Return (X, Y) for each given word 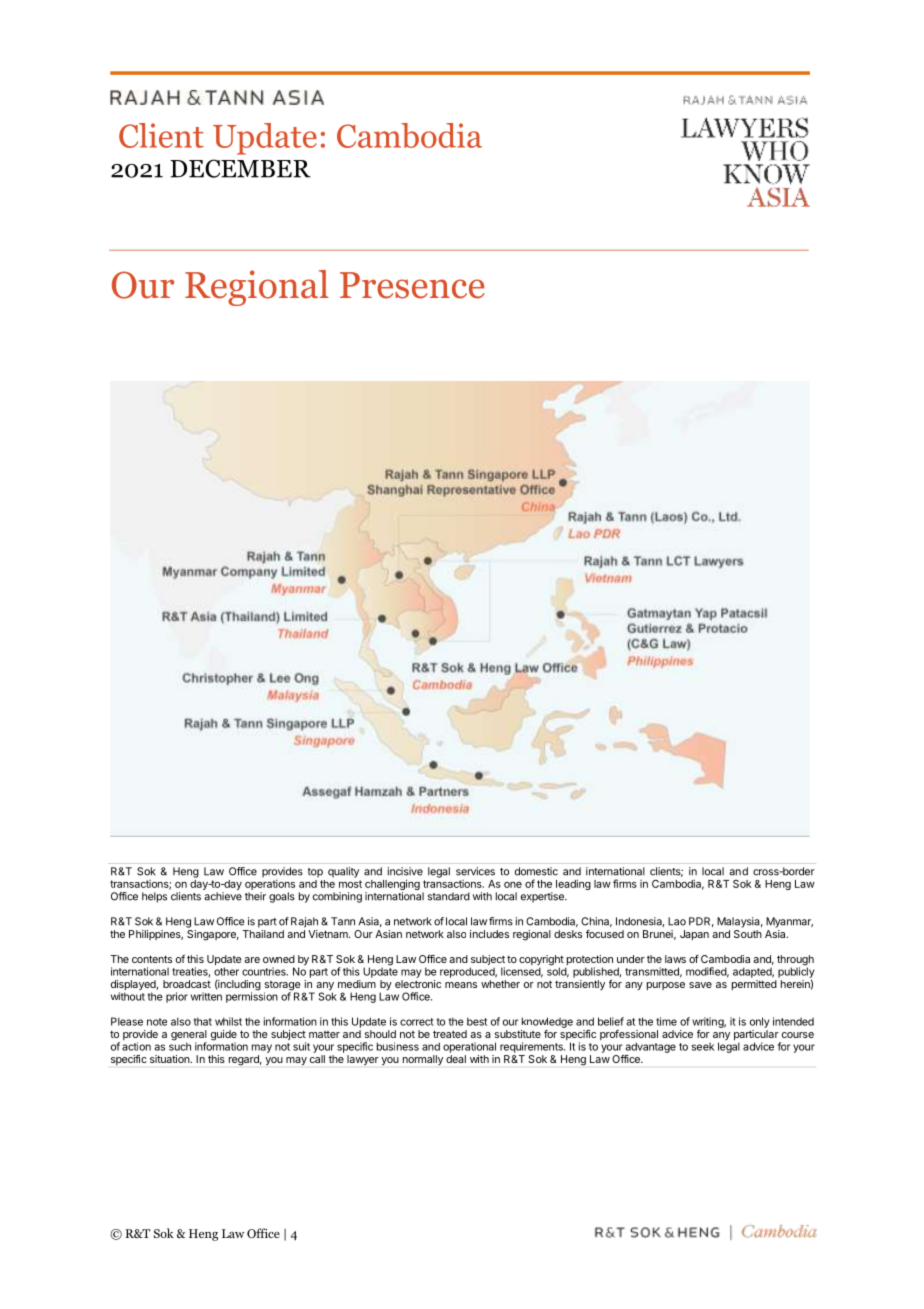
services (475, 871)
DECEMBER (240, 168)
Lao (677, 921)
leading (573, 884)
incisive (405, 871)
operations (270, 884)
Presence (412, 285)
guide (224, 1036)
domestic (536, 871)
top (315, 873)
